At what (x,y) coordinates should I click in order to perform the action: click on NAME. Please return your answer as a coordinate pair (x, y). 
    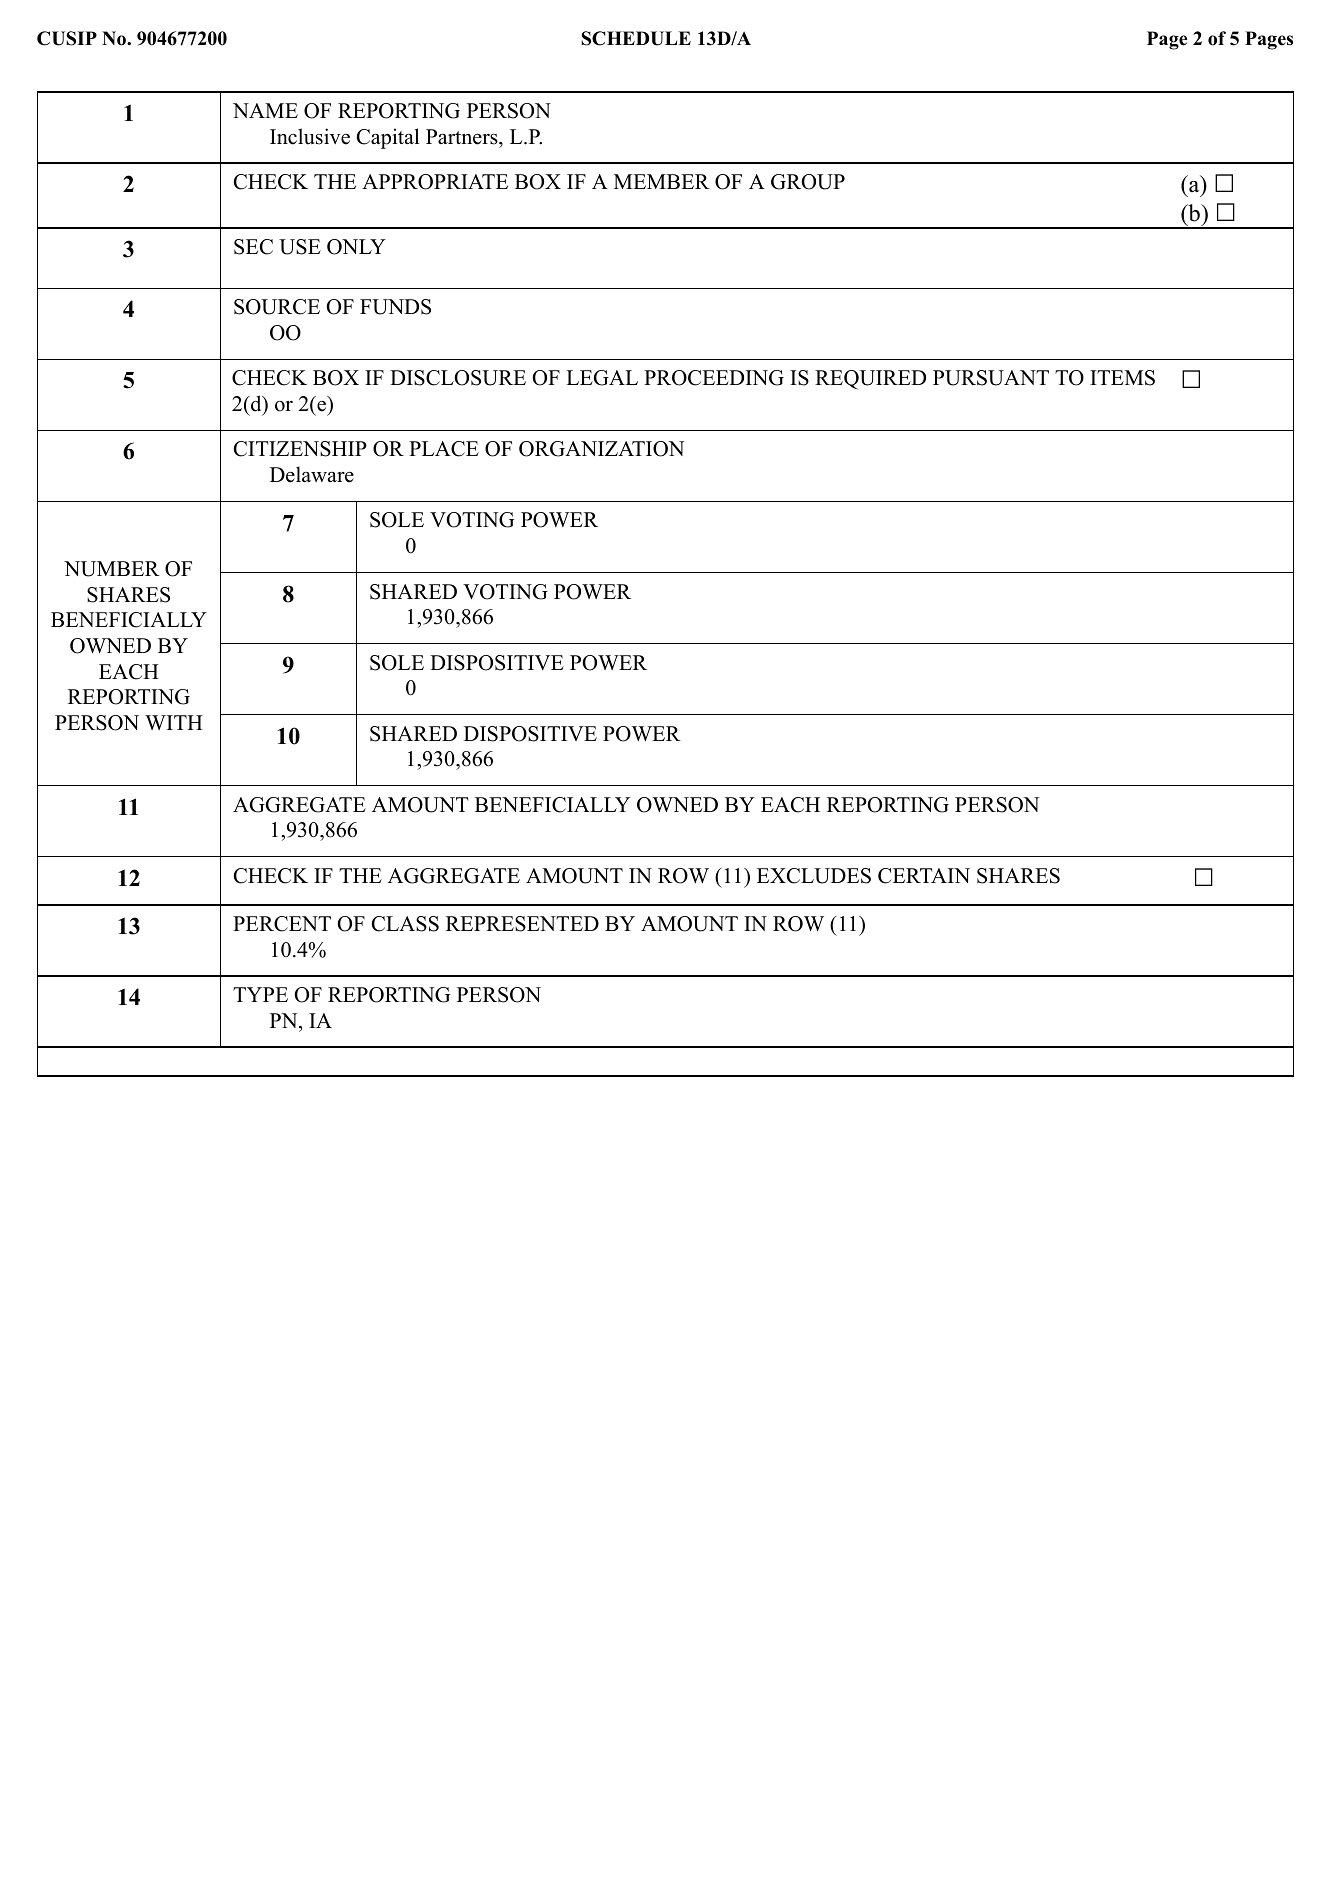
    Looking at the image, I should click on (265, 110).
